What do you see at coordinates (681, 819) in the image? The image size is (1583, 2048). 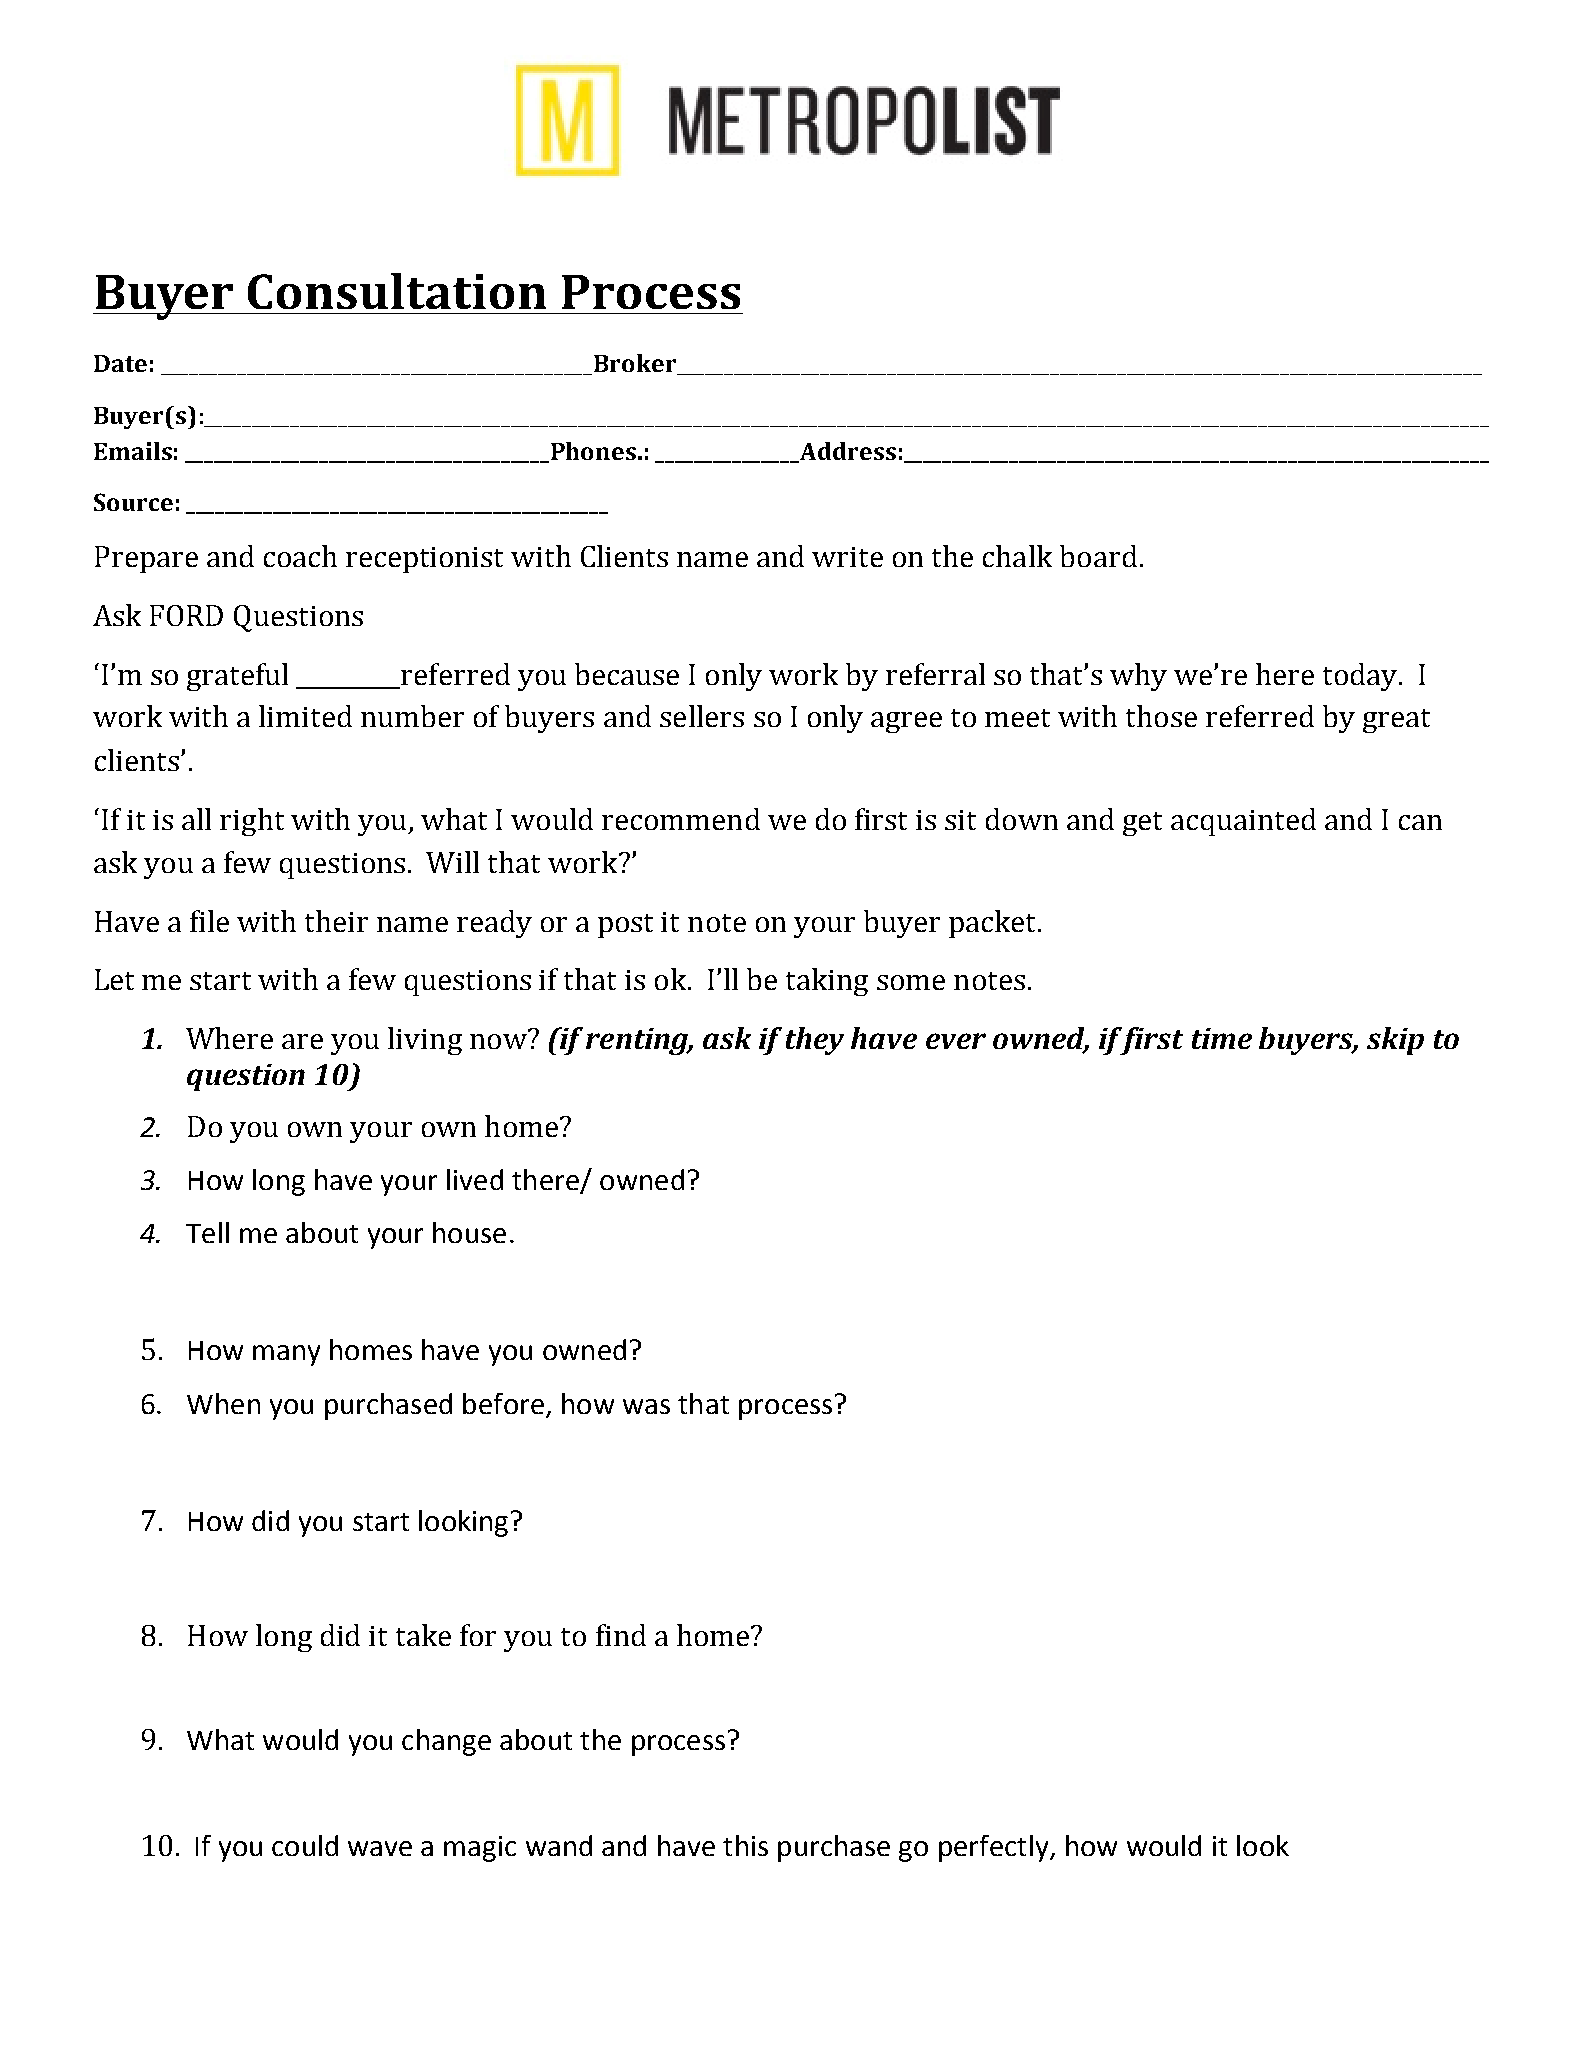 I see `recommend` at bounding box center [681, 819].
